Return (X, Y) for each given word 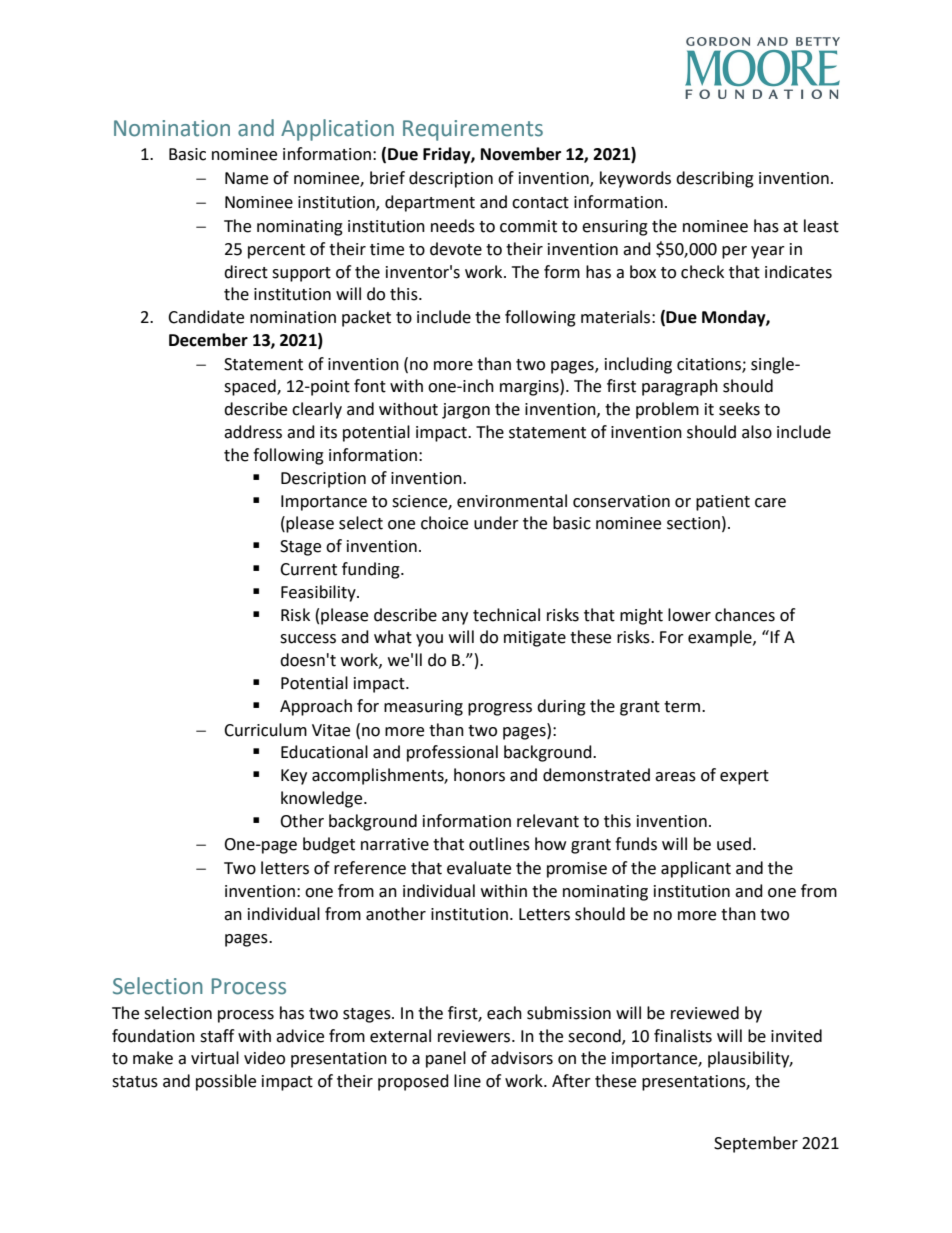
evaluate (479, 868)
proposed (413, 1082)
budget (329, 845)
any (455, 618)
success (308, 639)
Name (246, 178)
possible (226, 1082)
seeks (739, 409)
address (253, 432)
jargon (466, 411)
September (756, 1144)
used (734, 844)
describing (715, 179)
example (721, 638)
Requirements (473, 130)
